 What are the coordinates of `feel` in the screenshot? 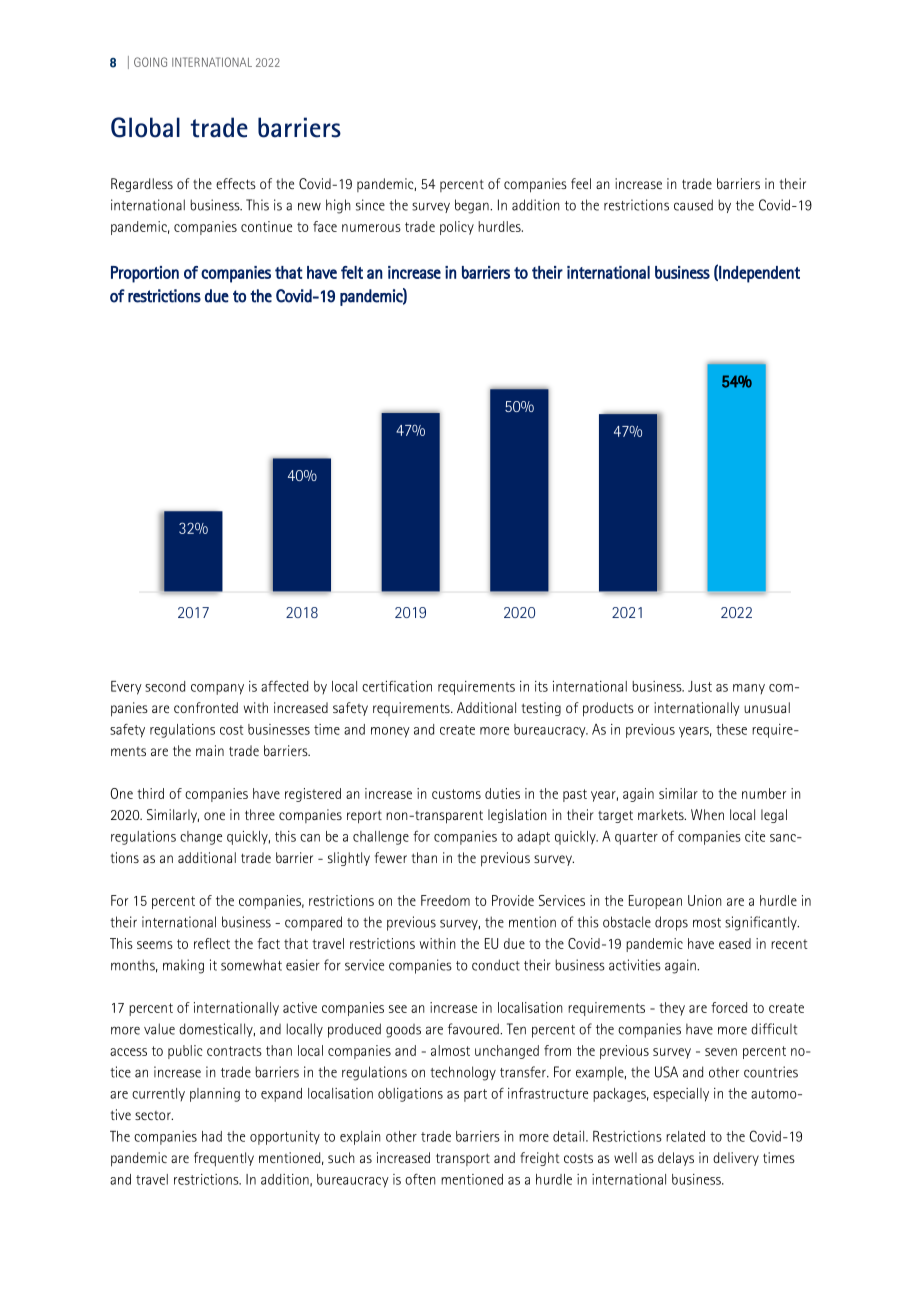 It's located at (581, 183).
